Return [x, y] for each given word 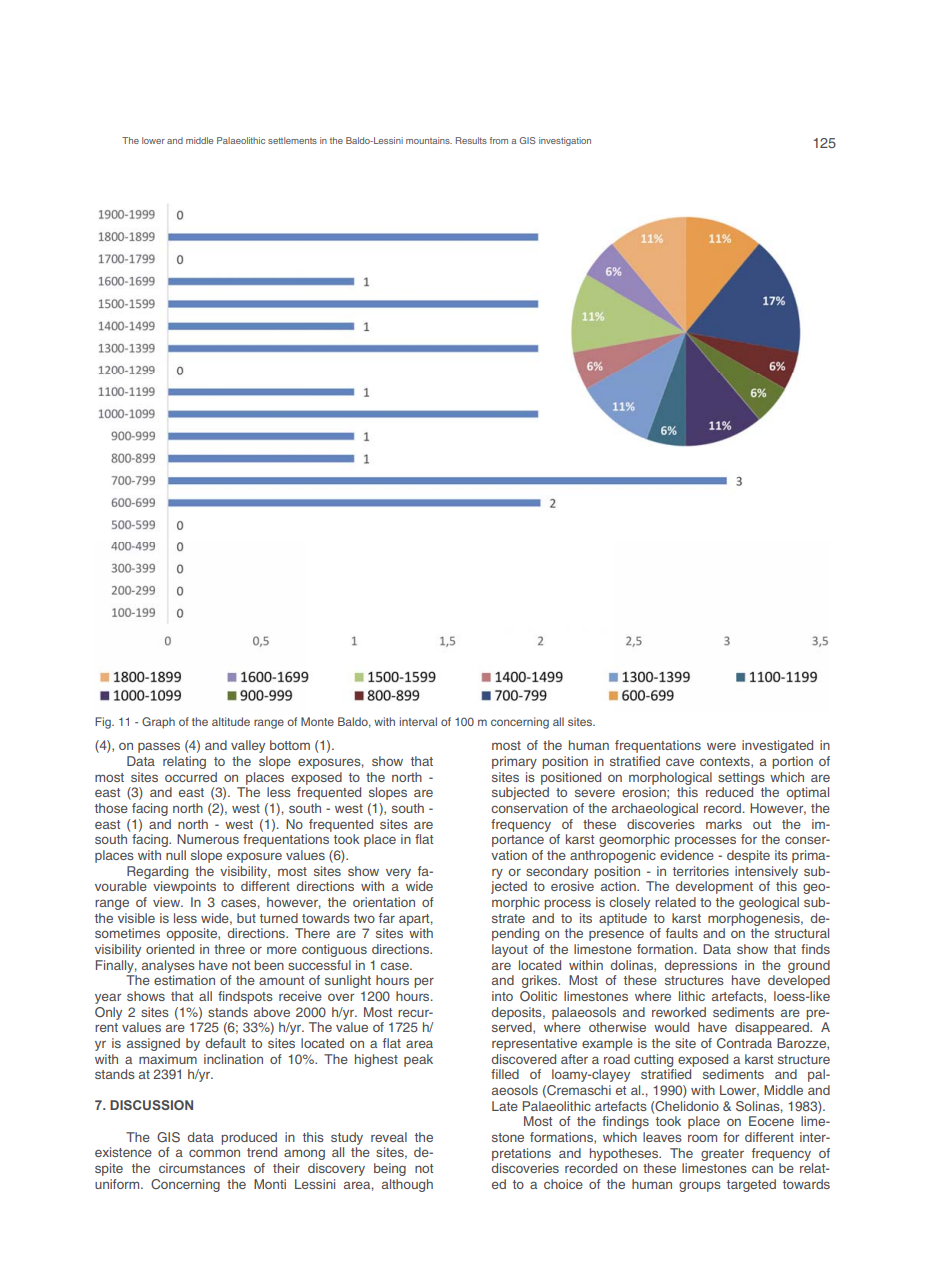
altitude [231, 721]
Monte [317, 721]
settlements [292, 140]
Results [471, 140]
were [721, 746]
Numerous [208, 839]
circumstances [202, 1168]
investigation [565, 141]
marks [724, 824]
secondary [557, 872]
